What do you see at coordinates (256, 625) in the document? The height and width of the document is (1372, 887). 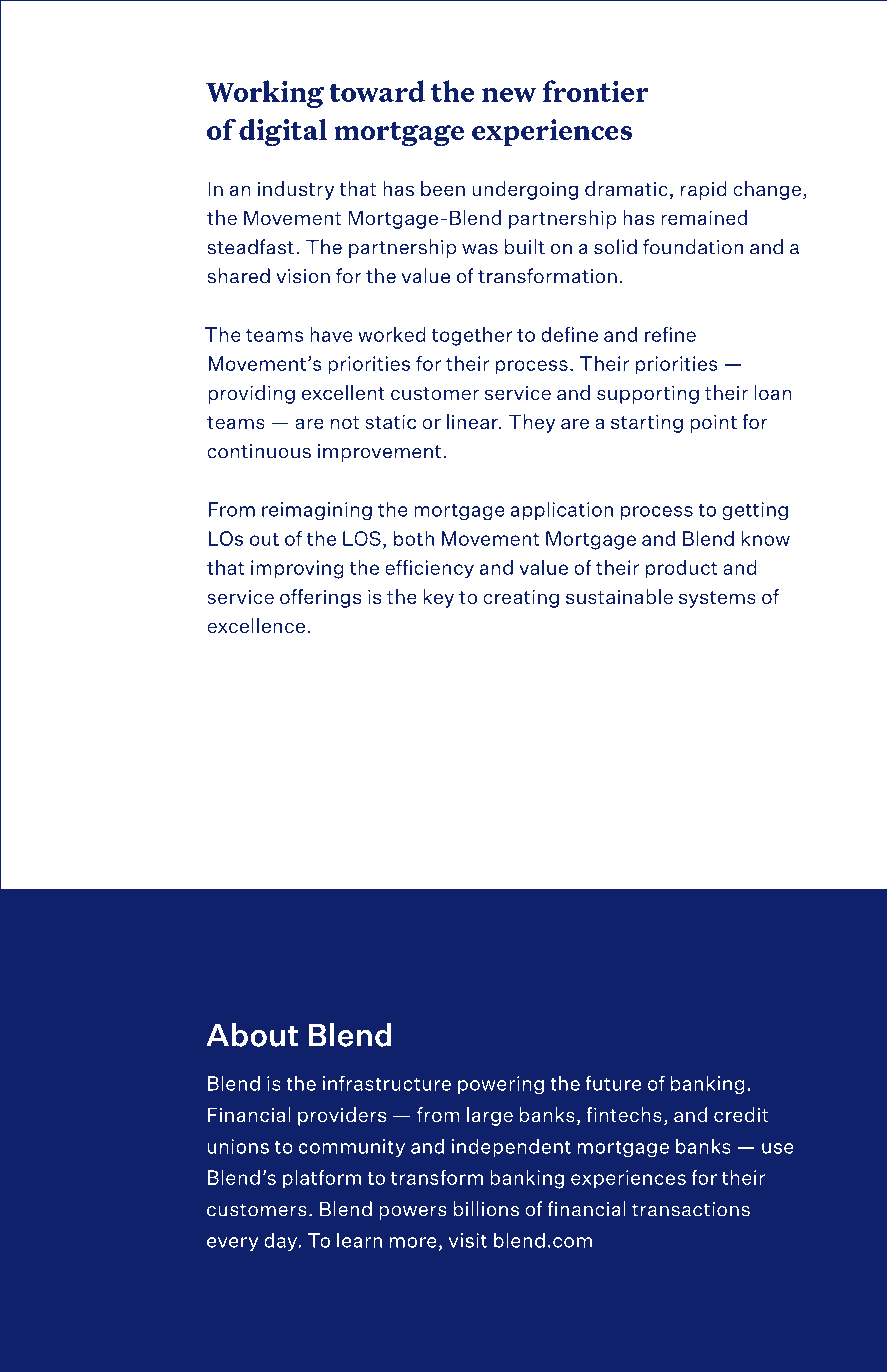 I see `excellence` at bounding box center [256, 625].
